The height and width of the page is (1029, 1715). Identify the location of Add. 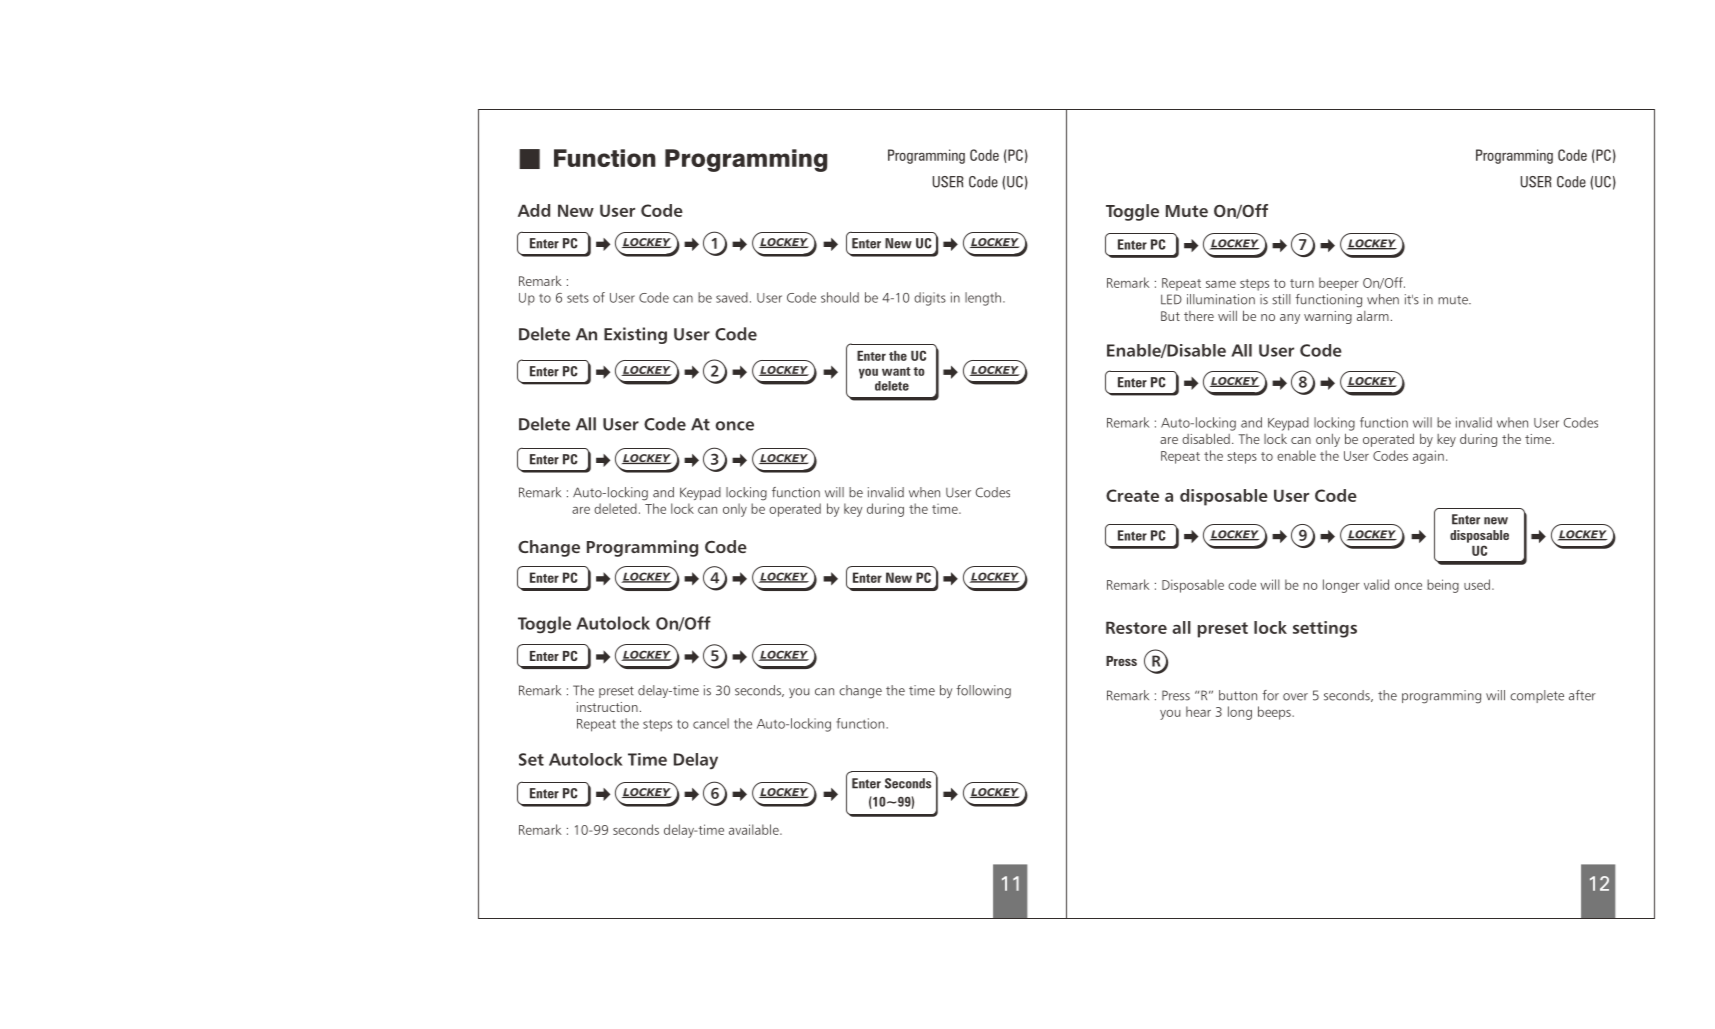
(534, 210).
